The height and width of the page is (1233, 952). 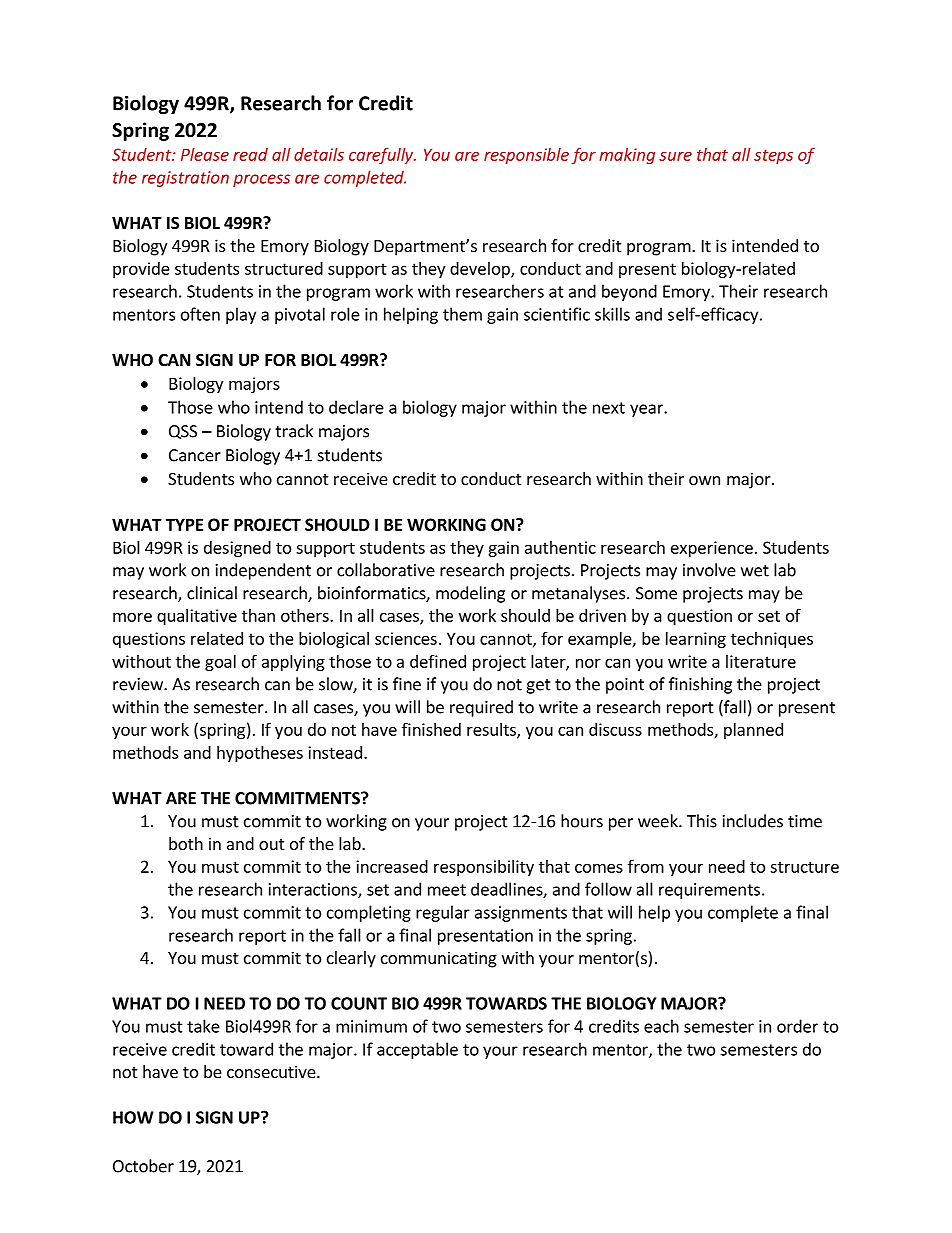 I want to click on acceptable, so click(x=417, y=1050).
